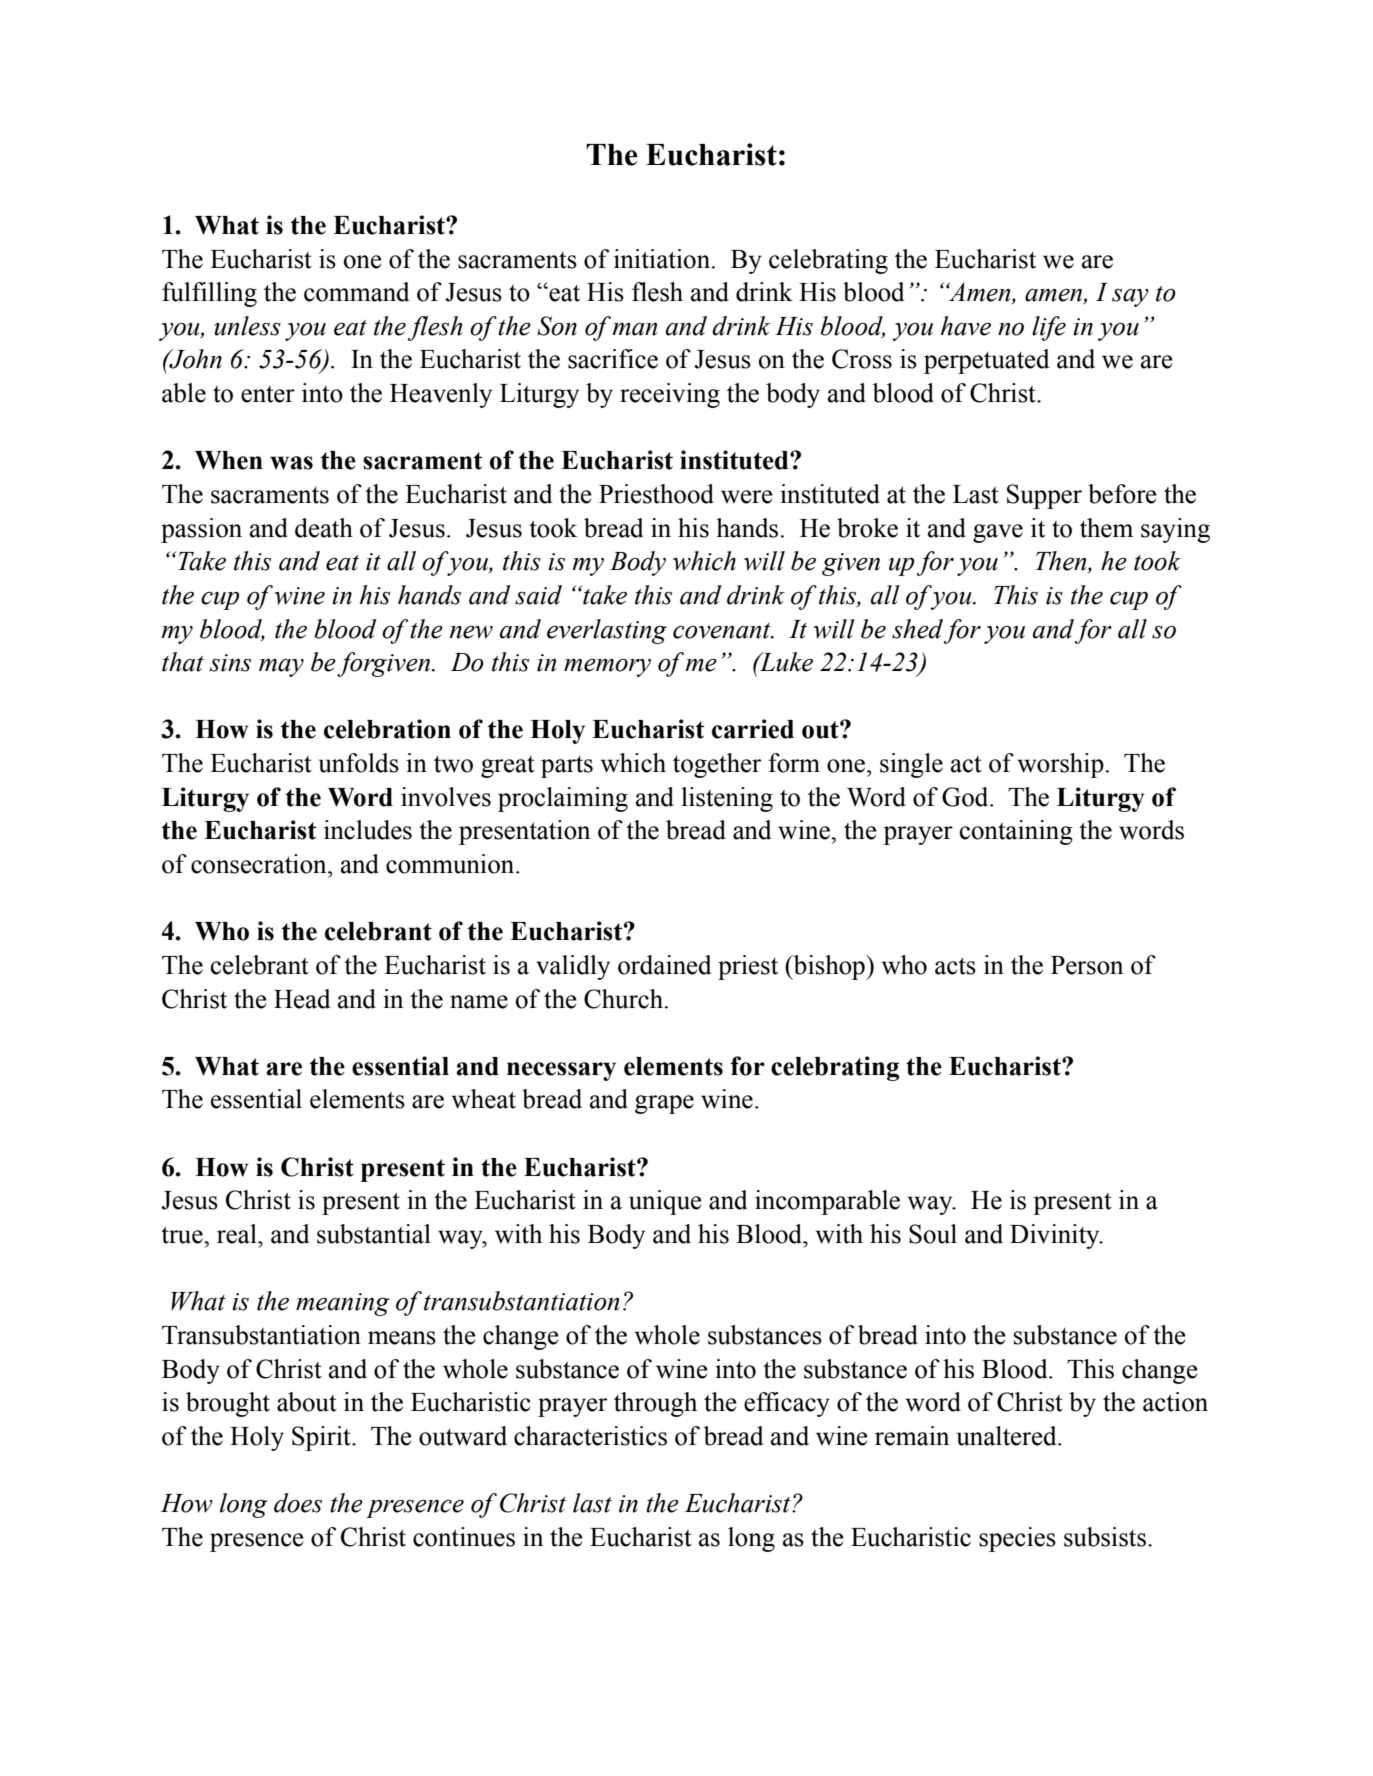 The image size is (1373, 1776). What do you see at coordinates (1062, 562) in the screenshot?
I see `Then` at bounding box center [1062, 562].
